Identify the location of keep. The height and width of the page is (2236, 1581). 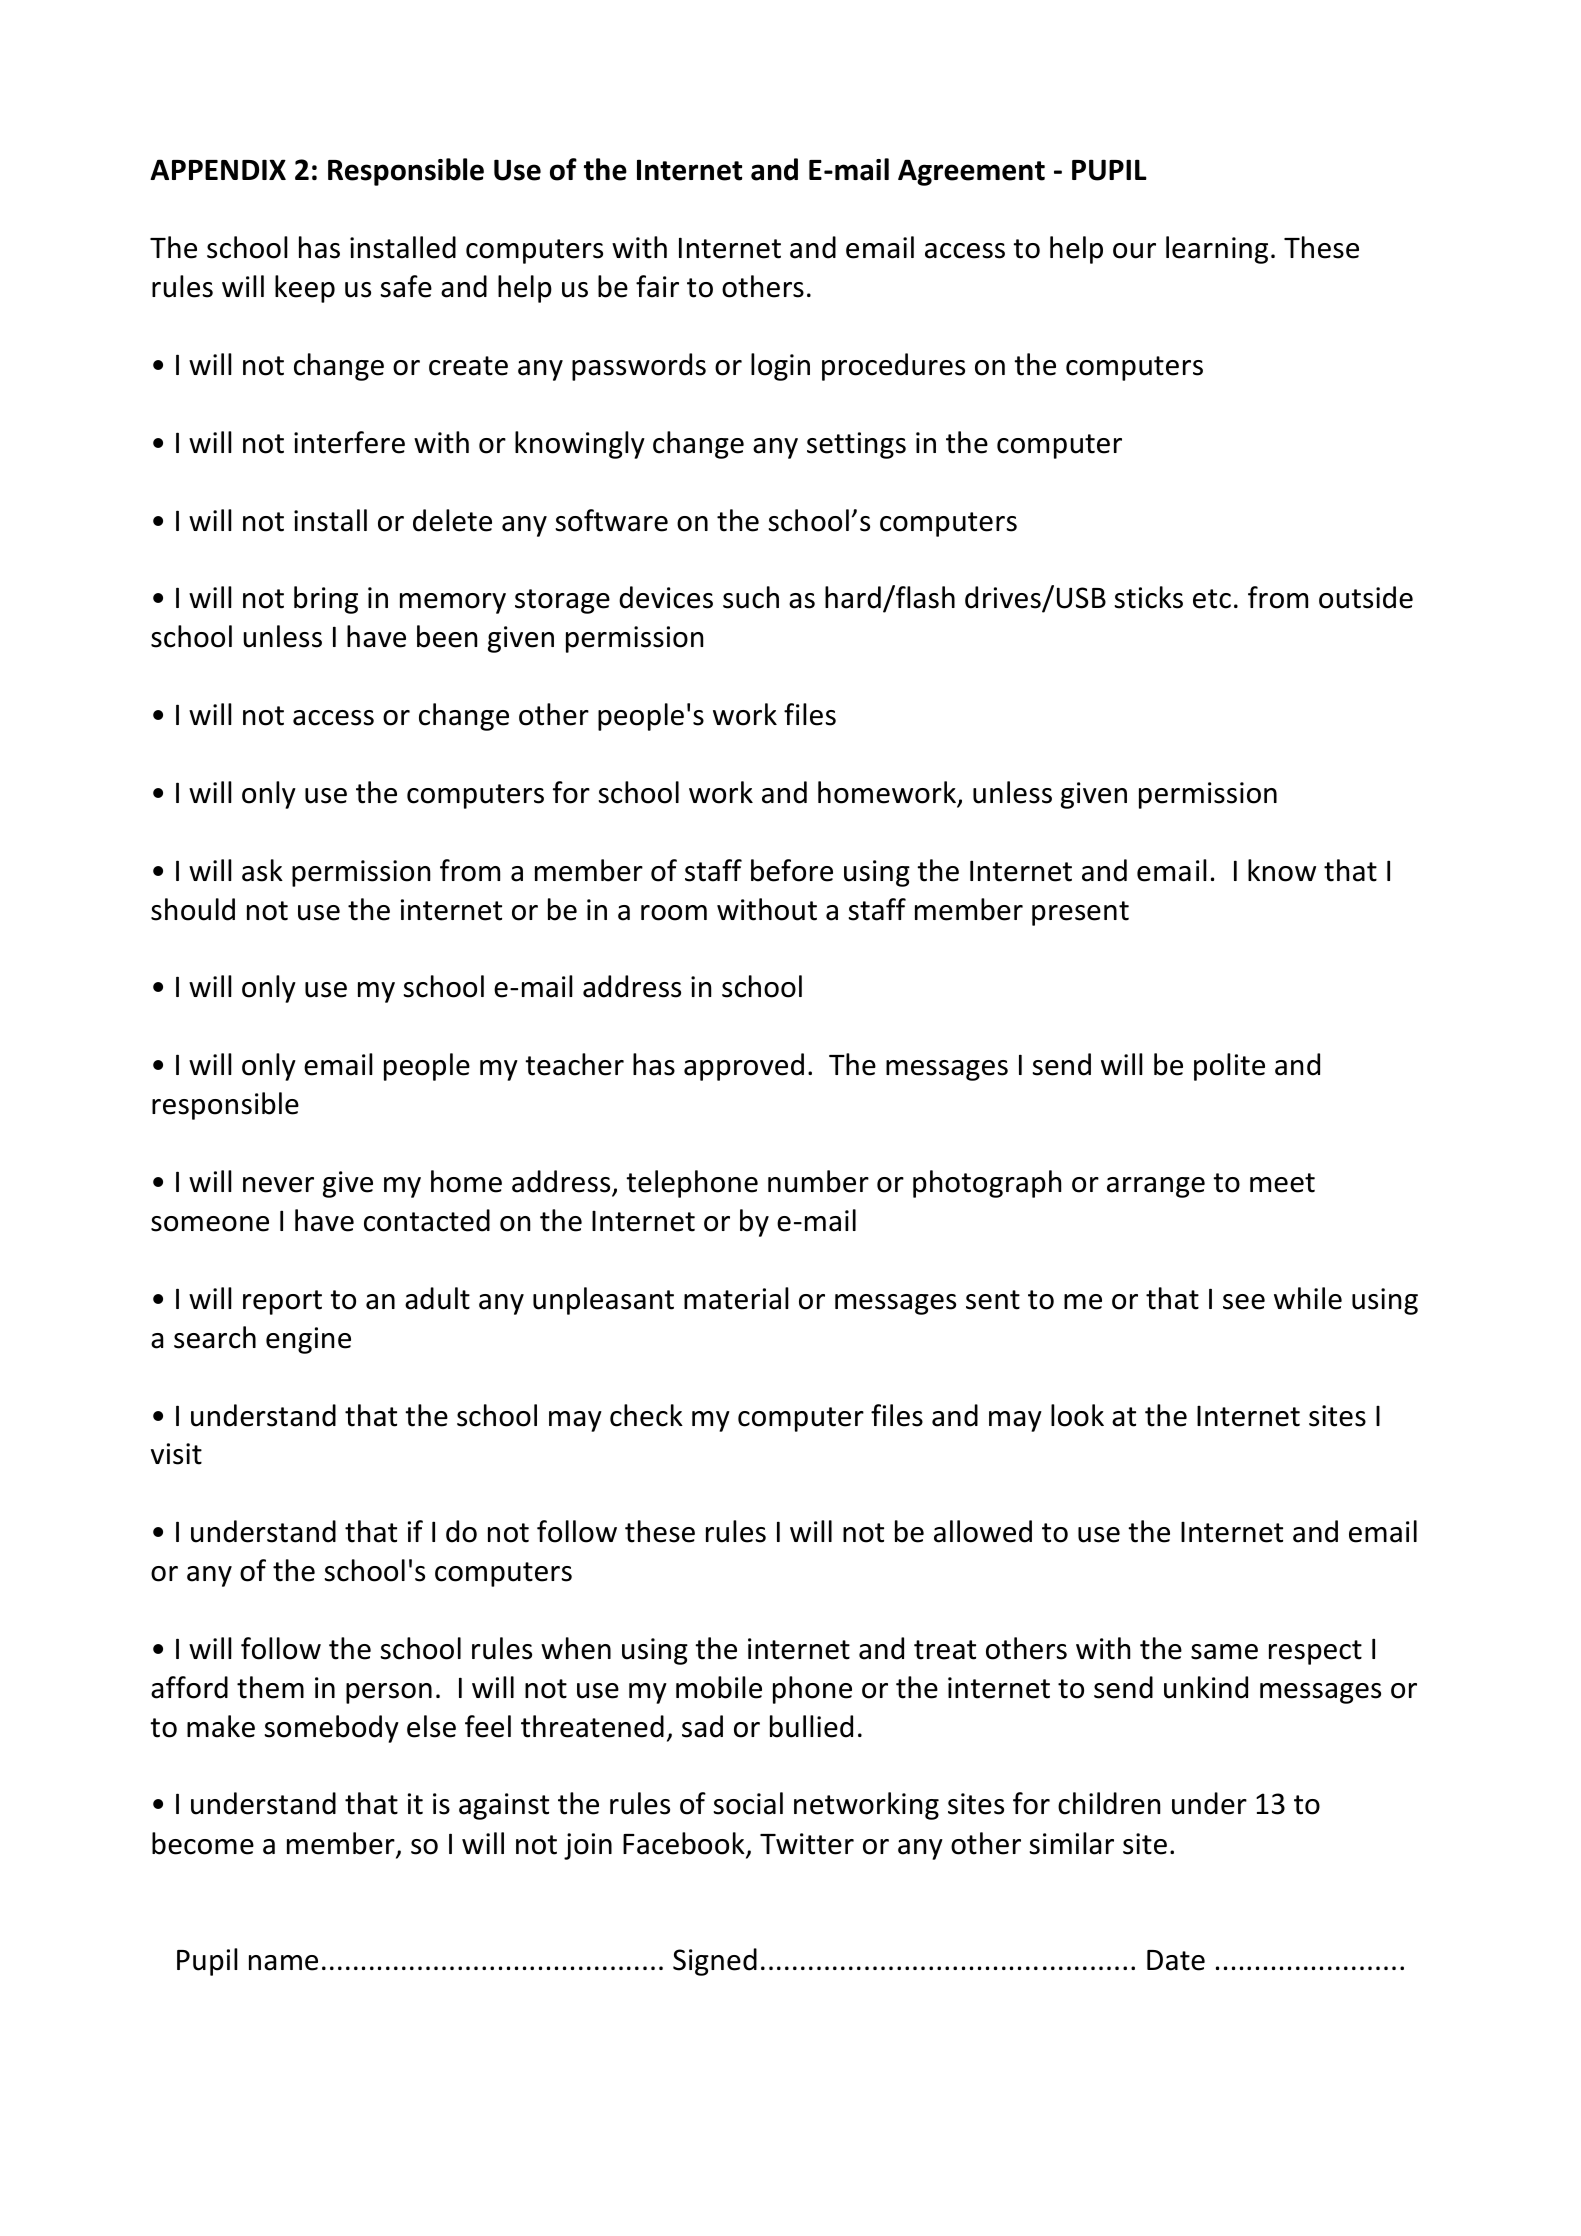
(305, 289).
